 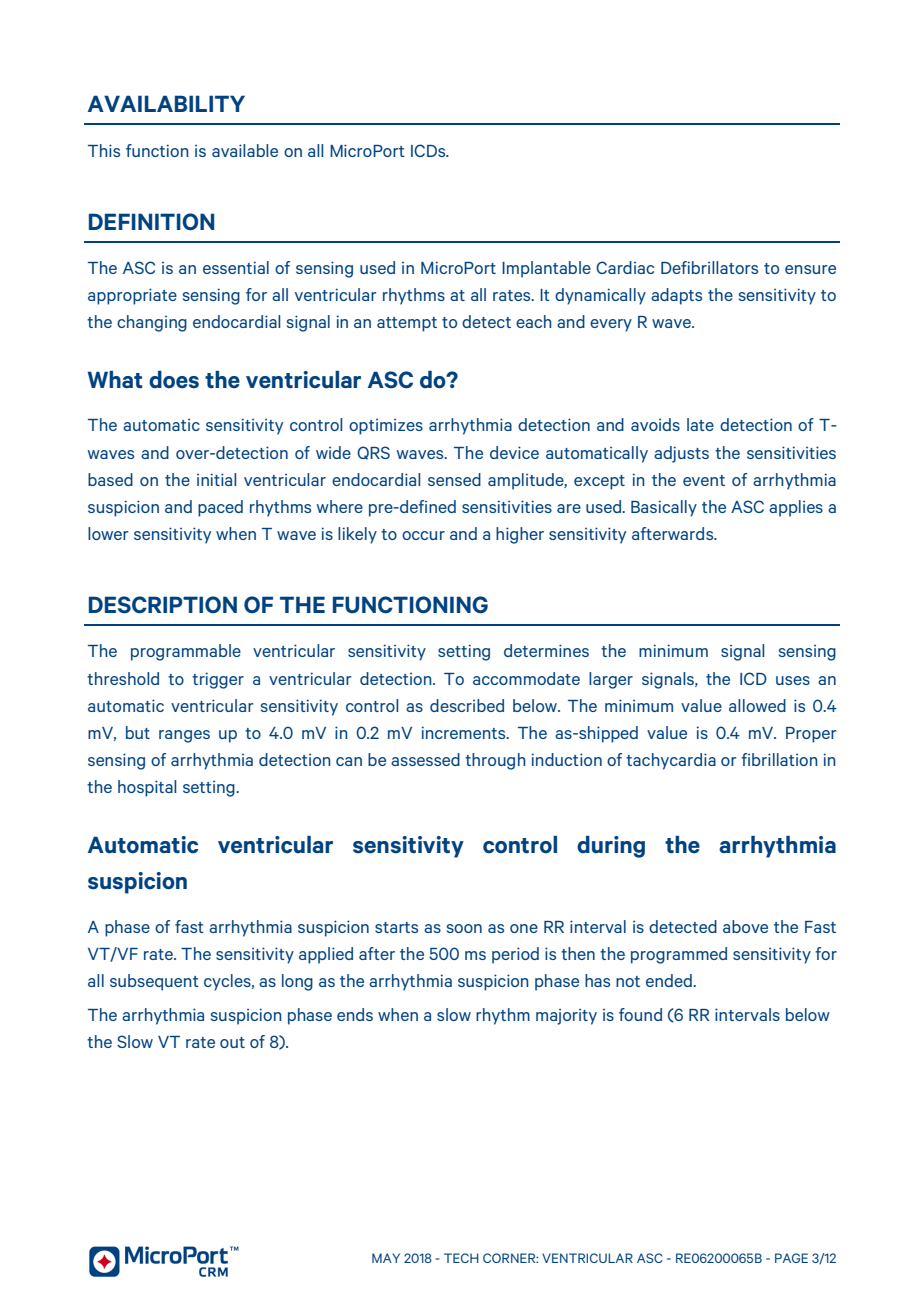 What do you see at coordinates (546, 269) in the image?
I see `Implantable` at bounding box center [546, 269].
